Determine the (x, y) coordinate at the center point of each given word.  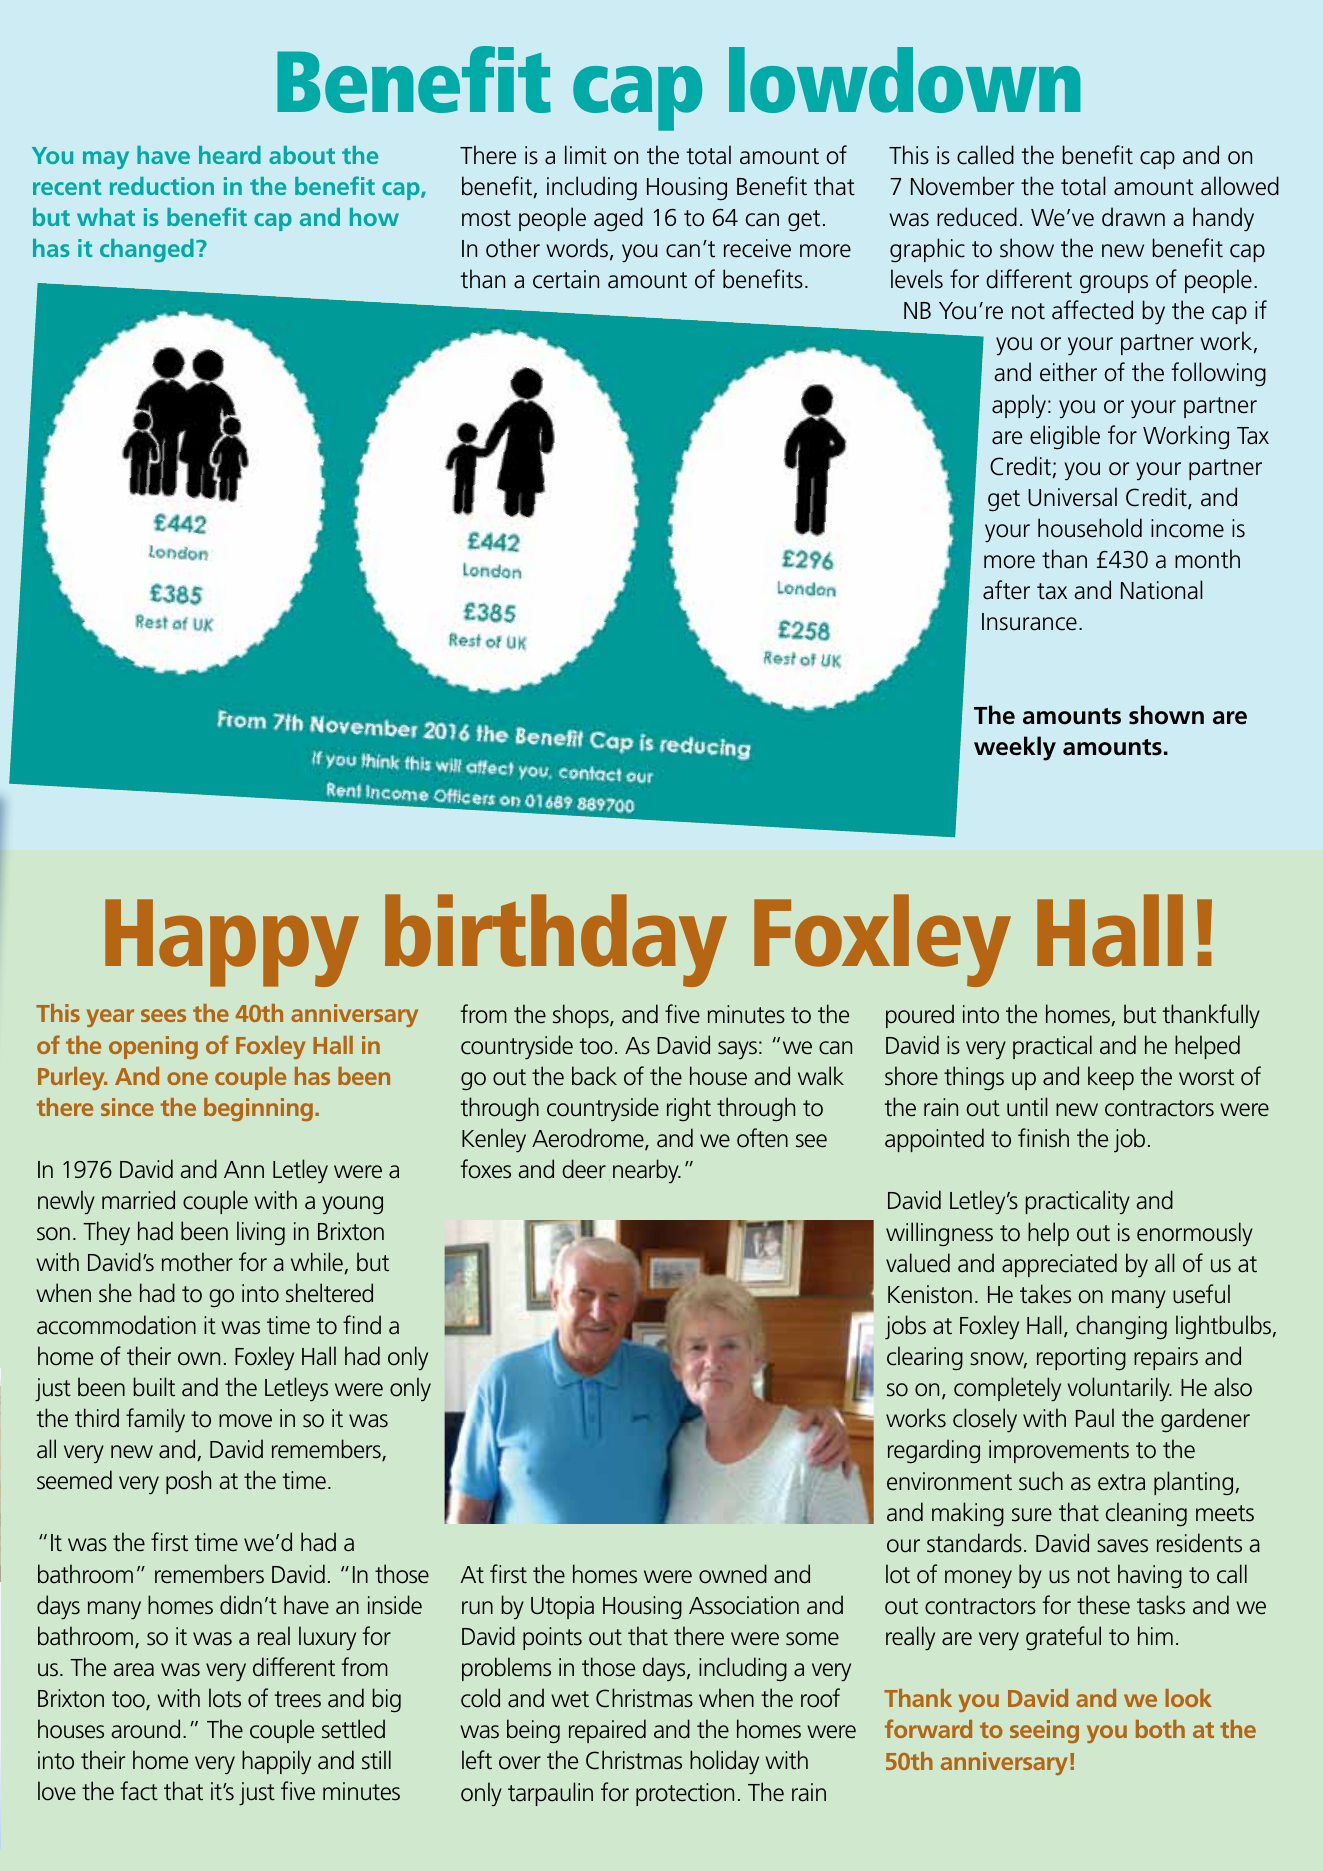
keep (1111, 1078)
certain (566, 279)
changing (1121, 1327)
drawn (1133, 217)
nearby (647, 1171)
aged (618, 219)
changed (147, 250)
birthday (556, 940)
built (154, 1387)
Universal (1072, 497)
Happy (232, 943)
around (145, 1729)
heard (230, 155)
